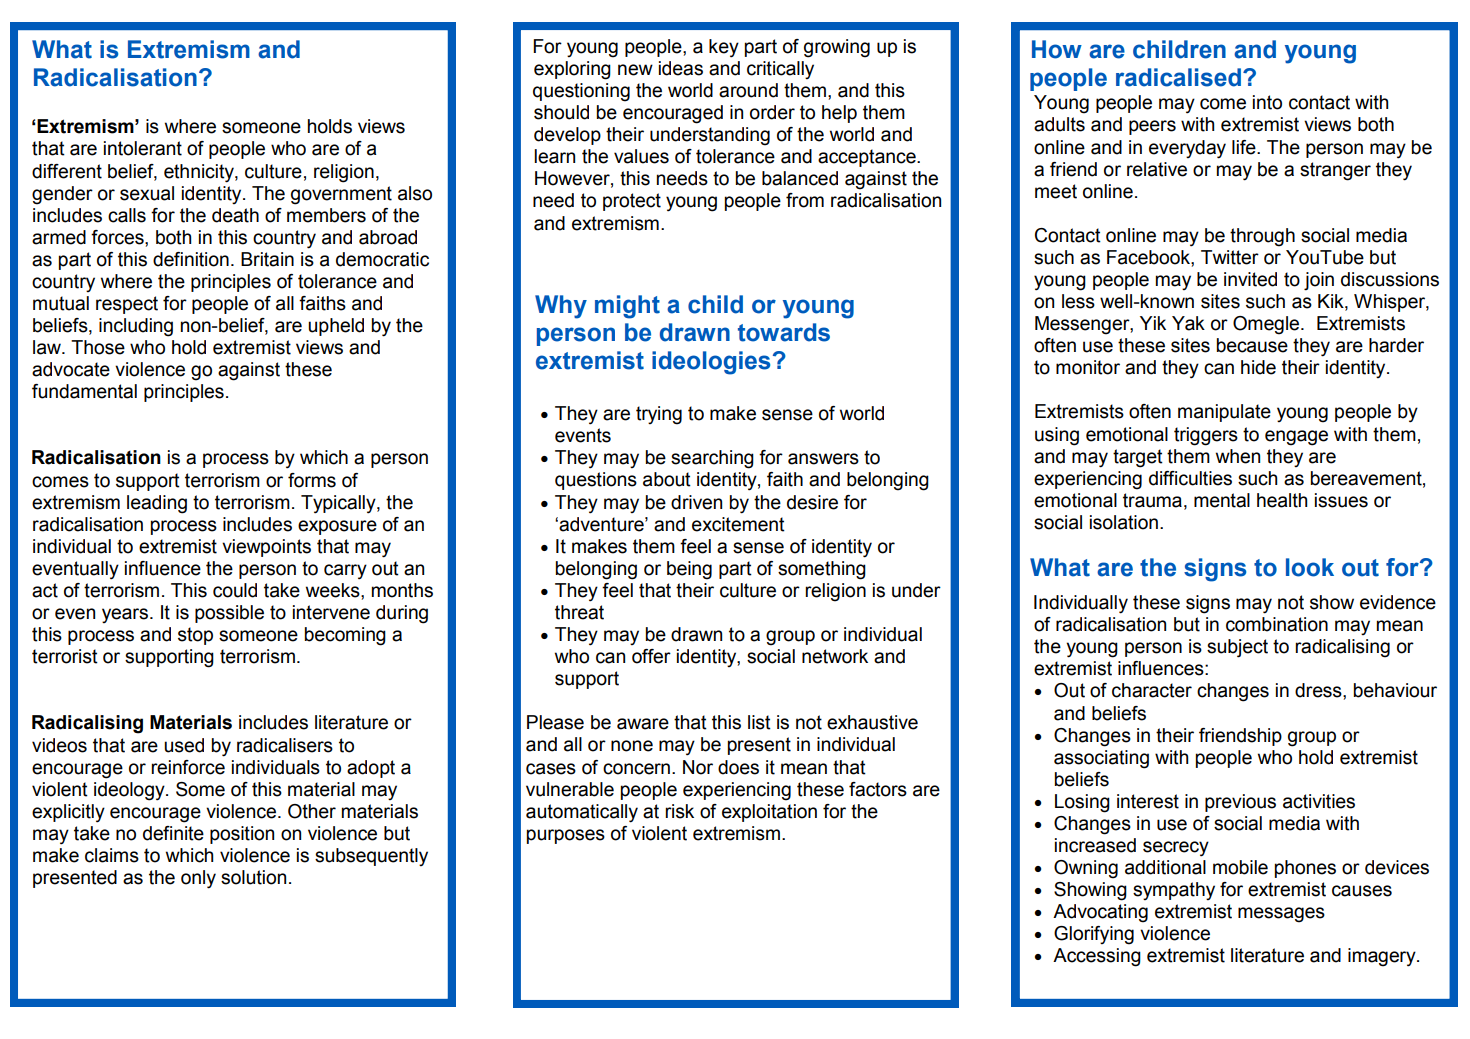 Image resolution: width=1470 pixels, height=1039 pixels. I want to click on only, so click(198, 879).
